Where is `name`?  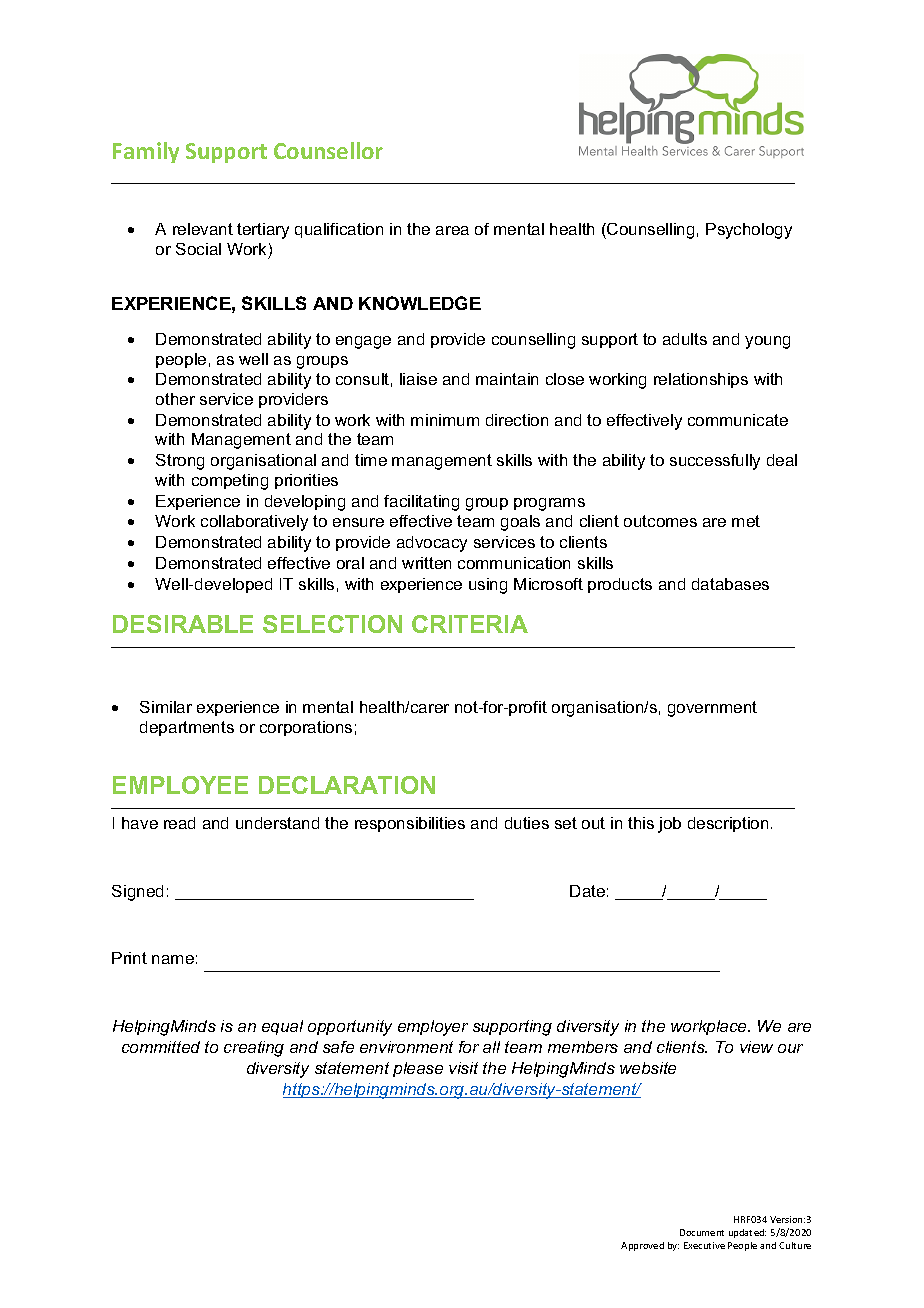 name is located at coordinates (173, 959).
